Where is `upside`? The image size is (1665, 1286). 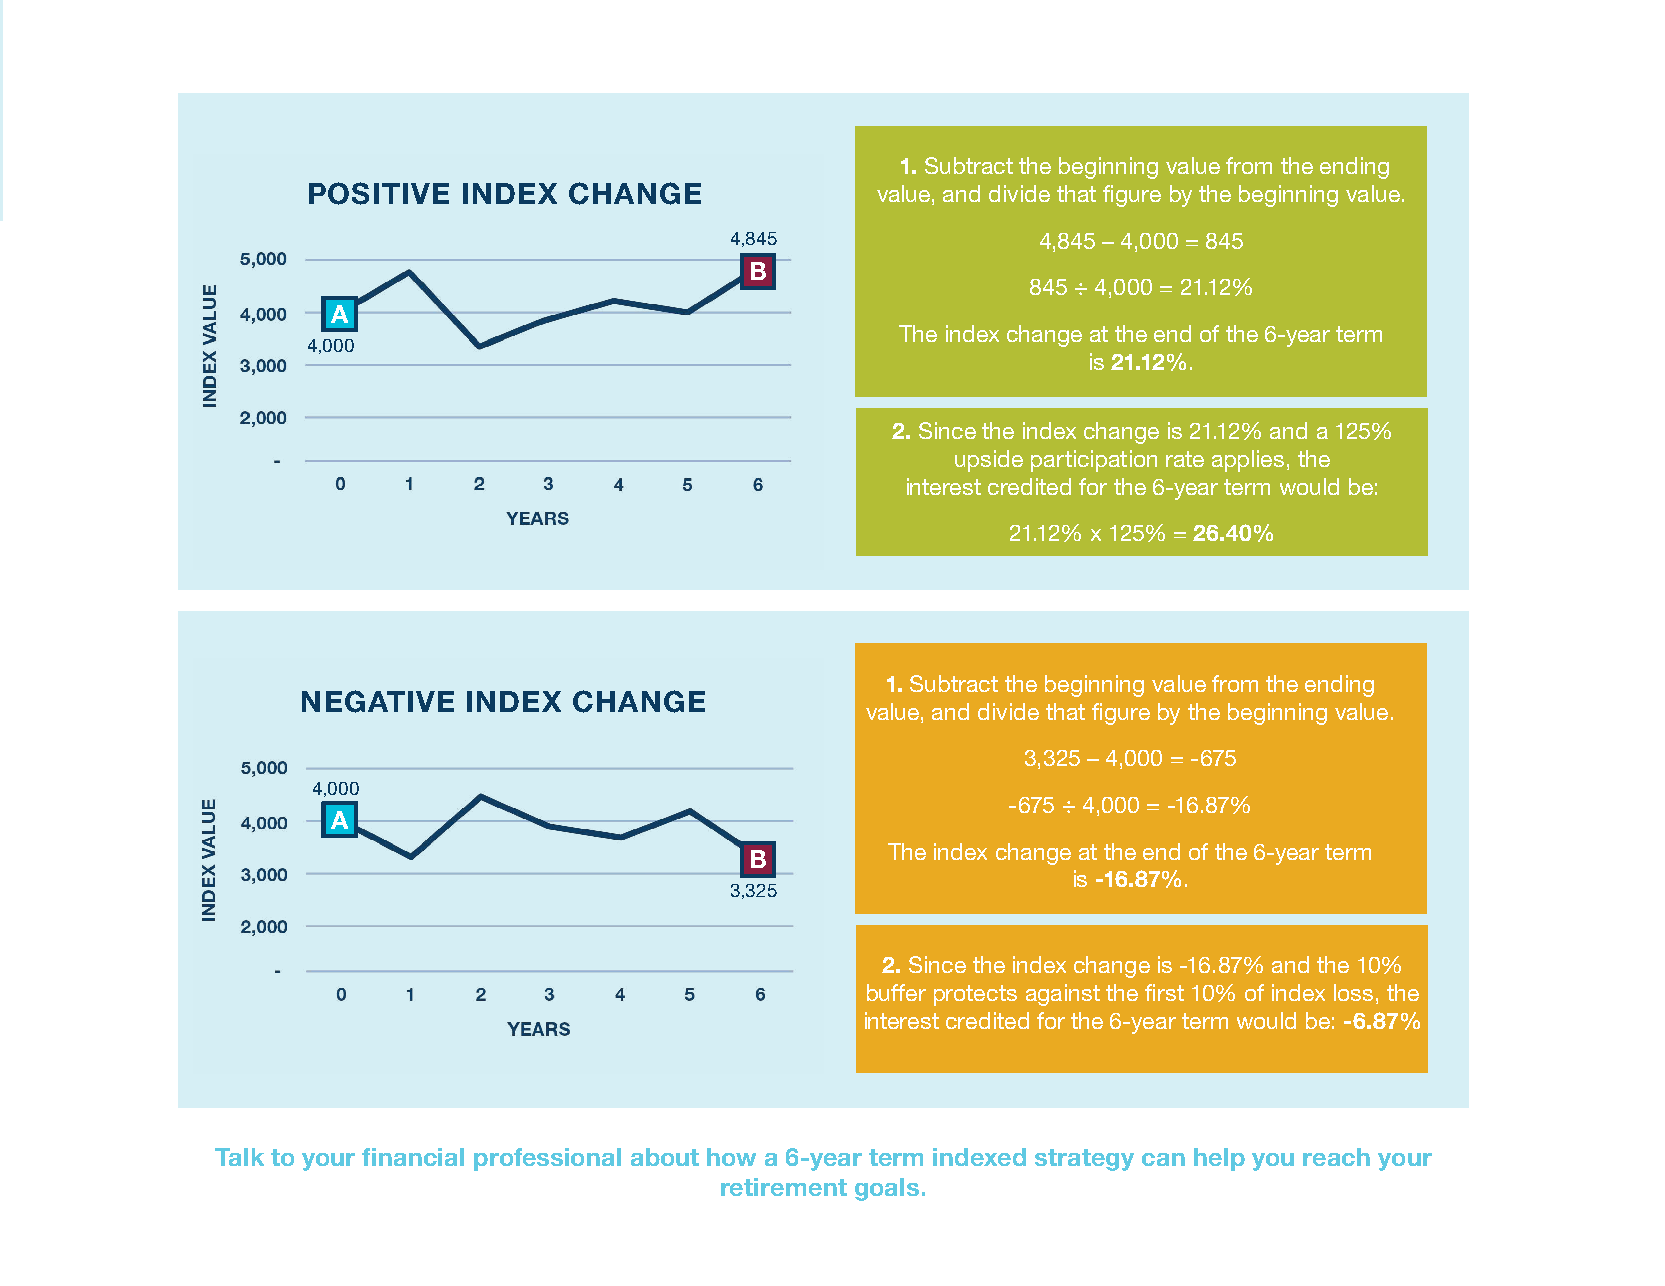 upside is located at coordinates (989, 461).
